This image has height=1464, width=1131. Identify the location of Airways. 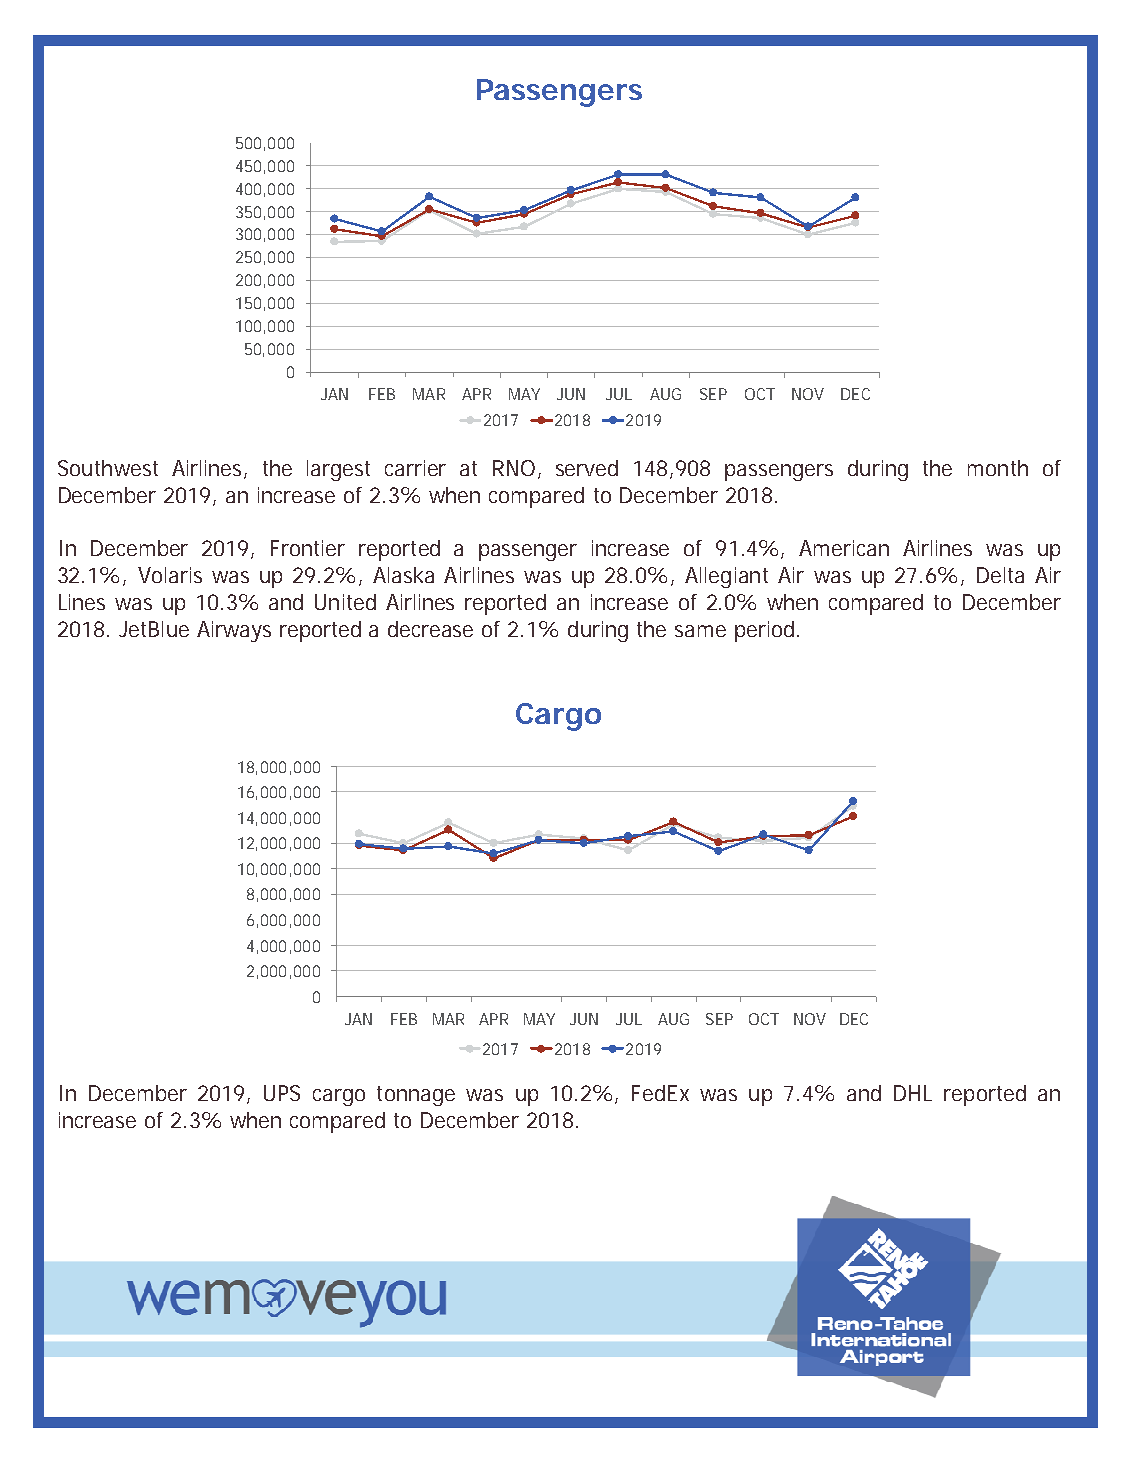
(234, 631).
